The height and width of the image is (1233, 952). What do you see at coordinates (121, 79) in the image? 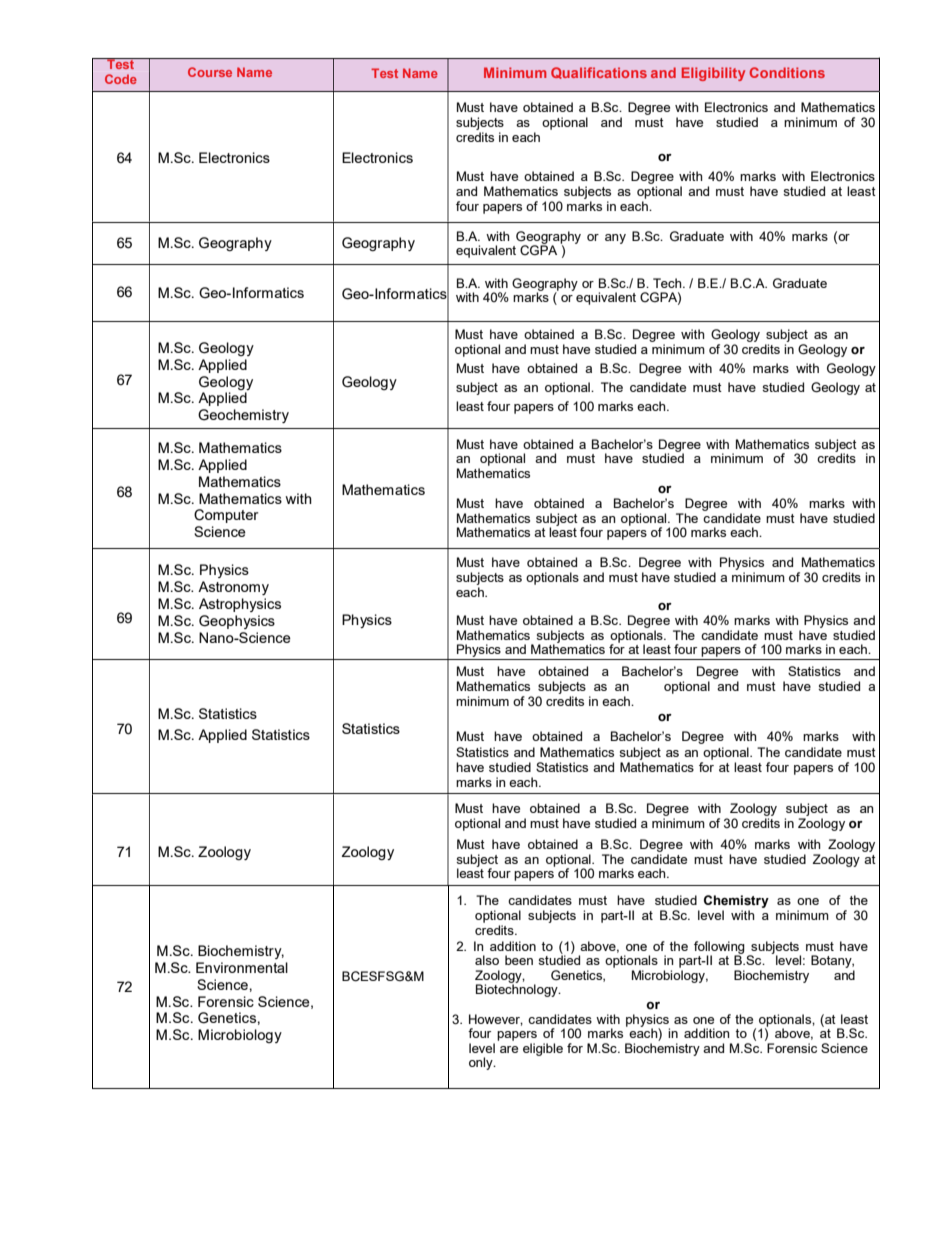
I see `Code` at bounding box center [121, 79].
